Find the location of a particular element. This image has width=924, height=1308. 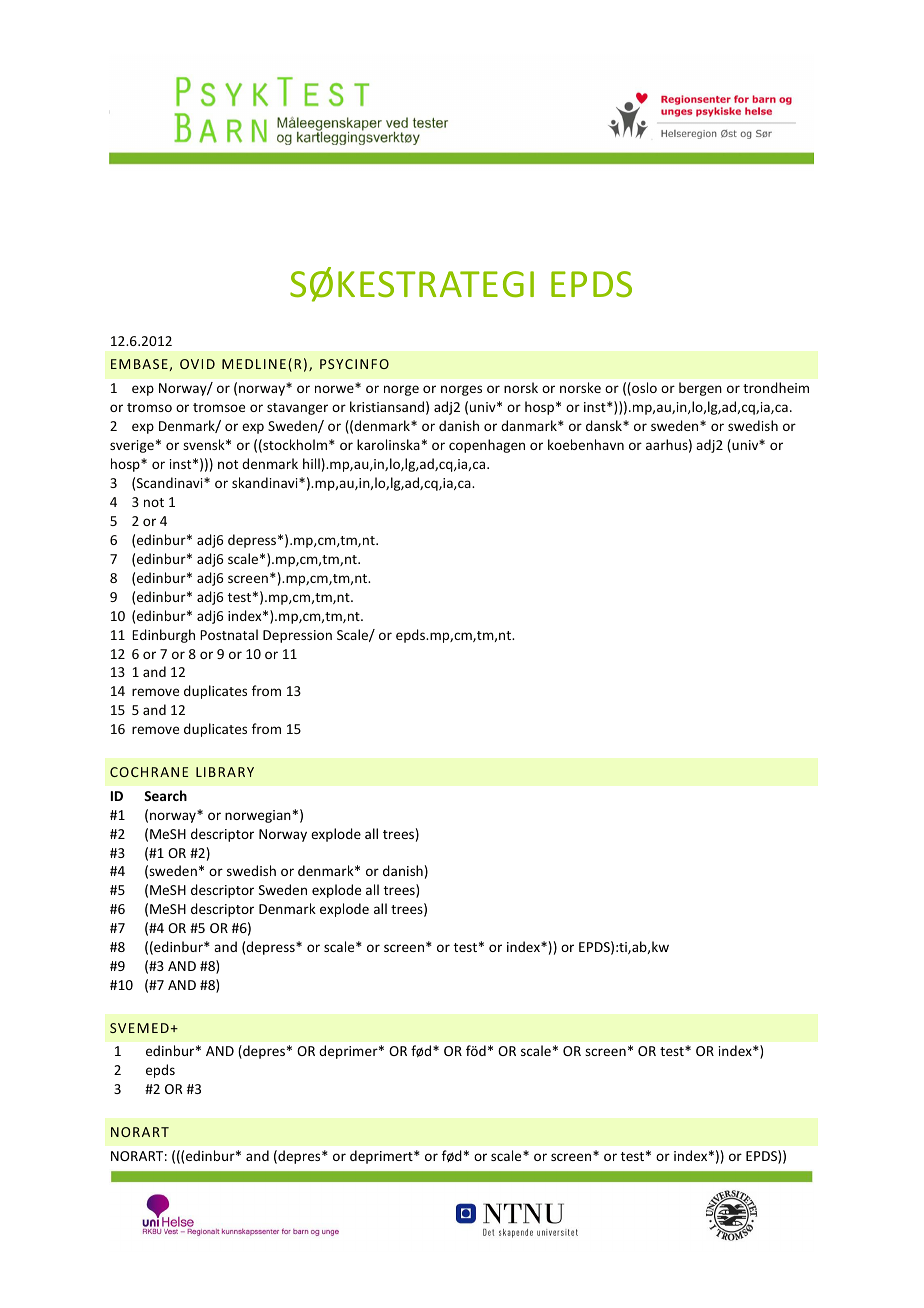

Search is located at coordinates (165, 795).
